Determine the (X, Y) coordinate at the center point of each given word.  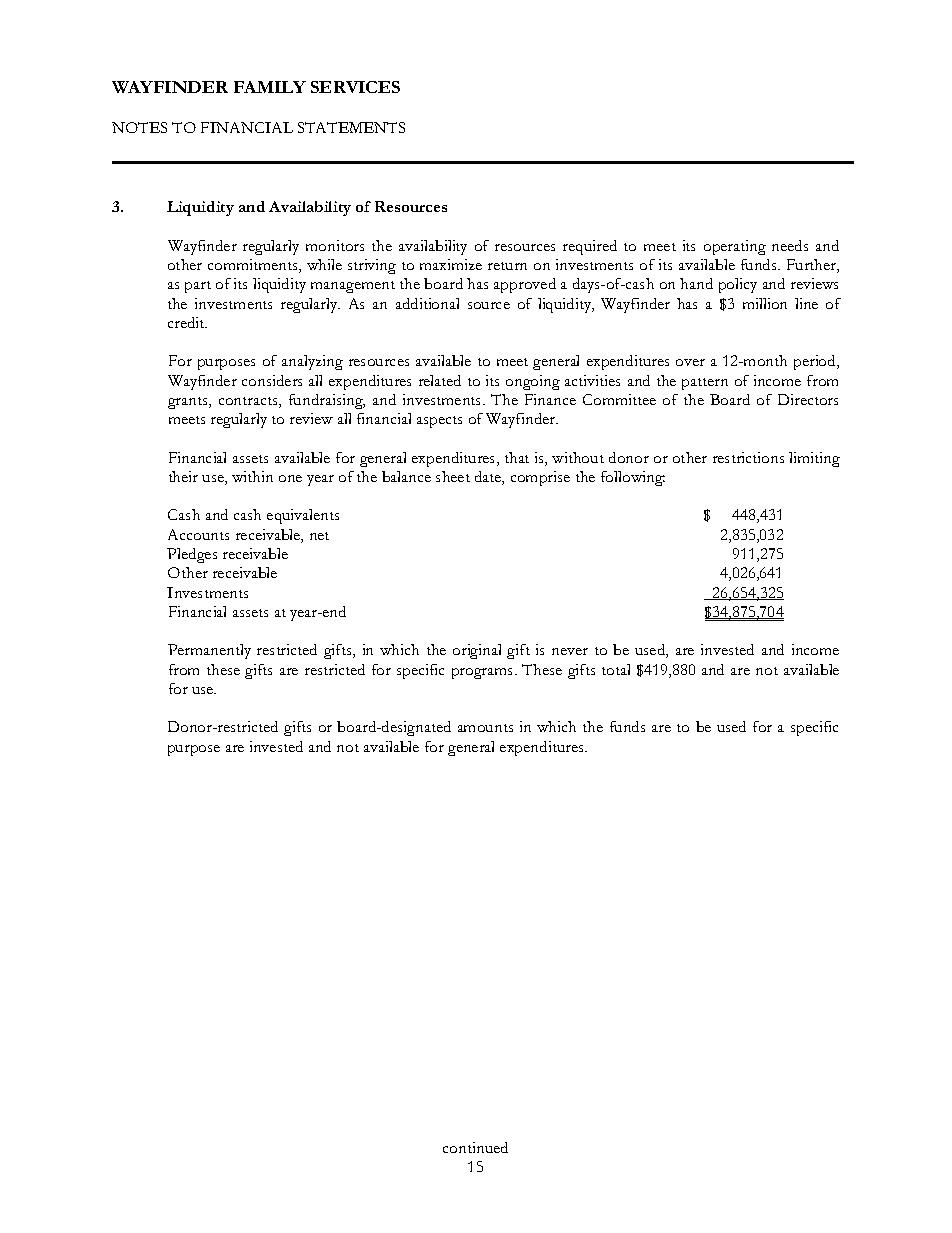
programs (484, 673)
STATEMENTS (351, 127)
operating (735, 247)
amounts (485, 728)
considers (272, 380)
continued (475, 1147)
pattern (705, 384)
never (570, 651)
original (477, 651)
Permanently (209, 651)
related (440, 380)
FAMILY (270, 87)
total (616, 669)
